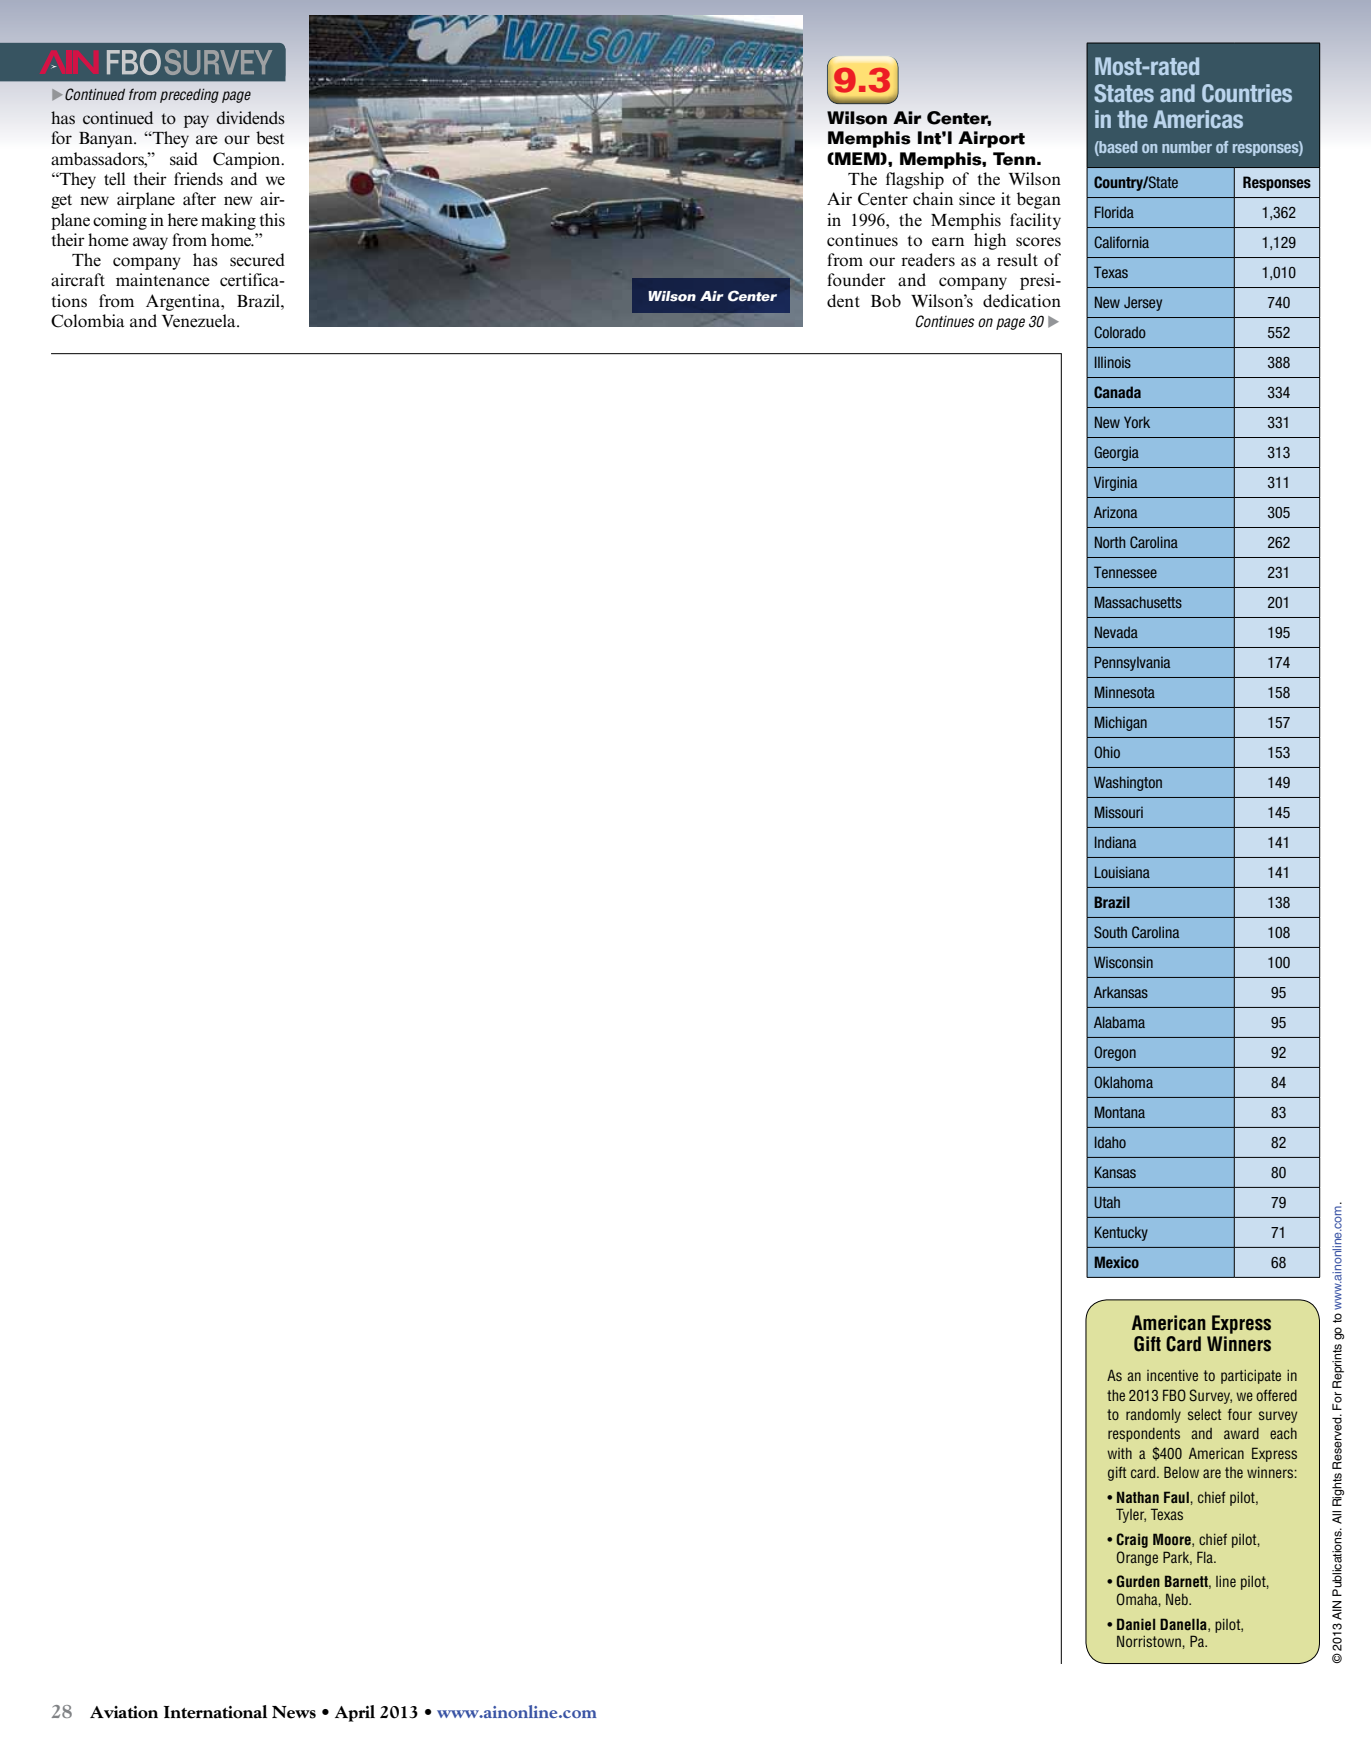  Describe the element at coordinates (196, 121) in the document. I see `pay` at that location.
